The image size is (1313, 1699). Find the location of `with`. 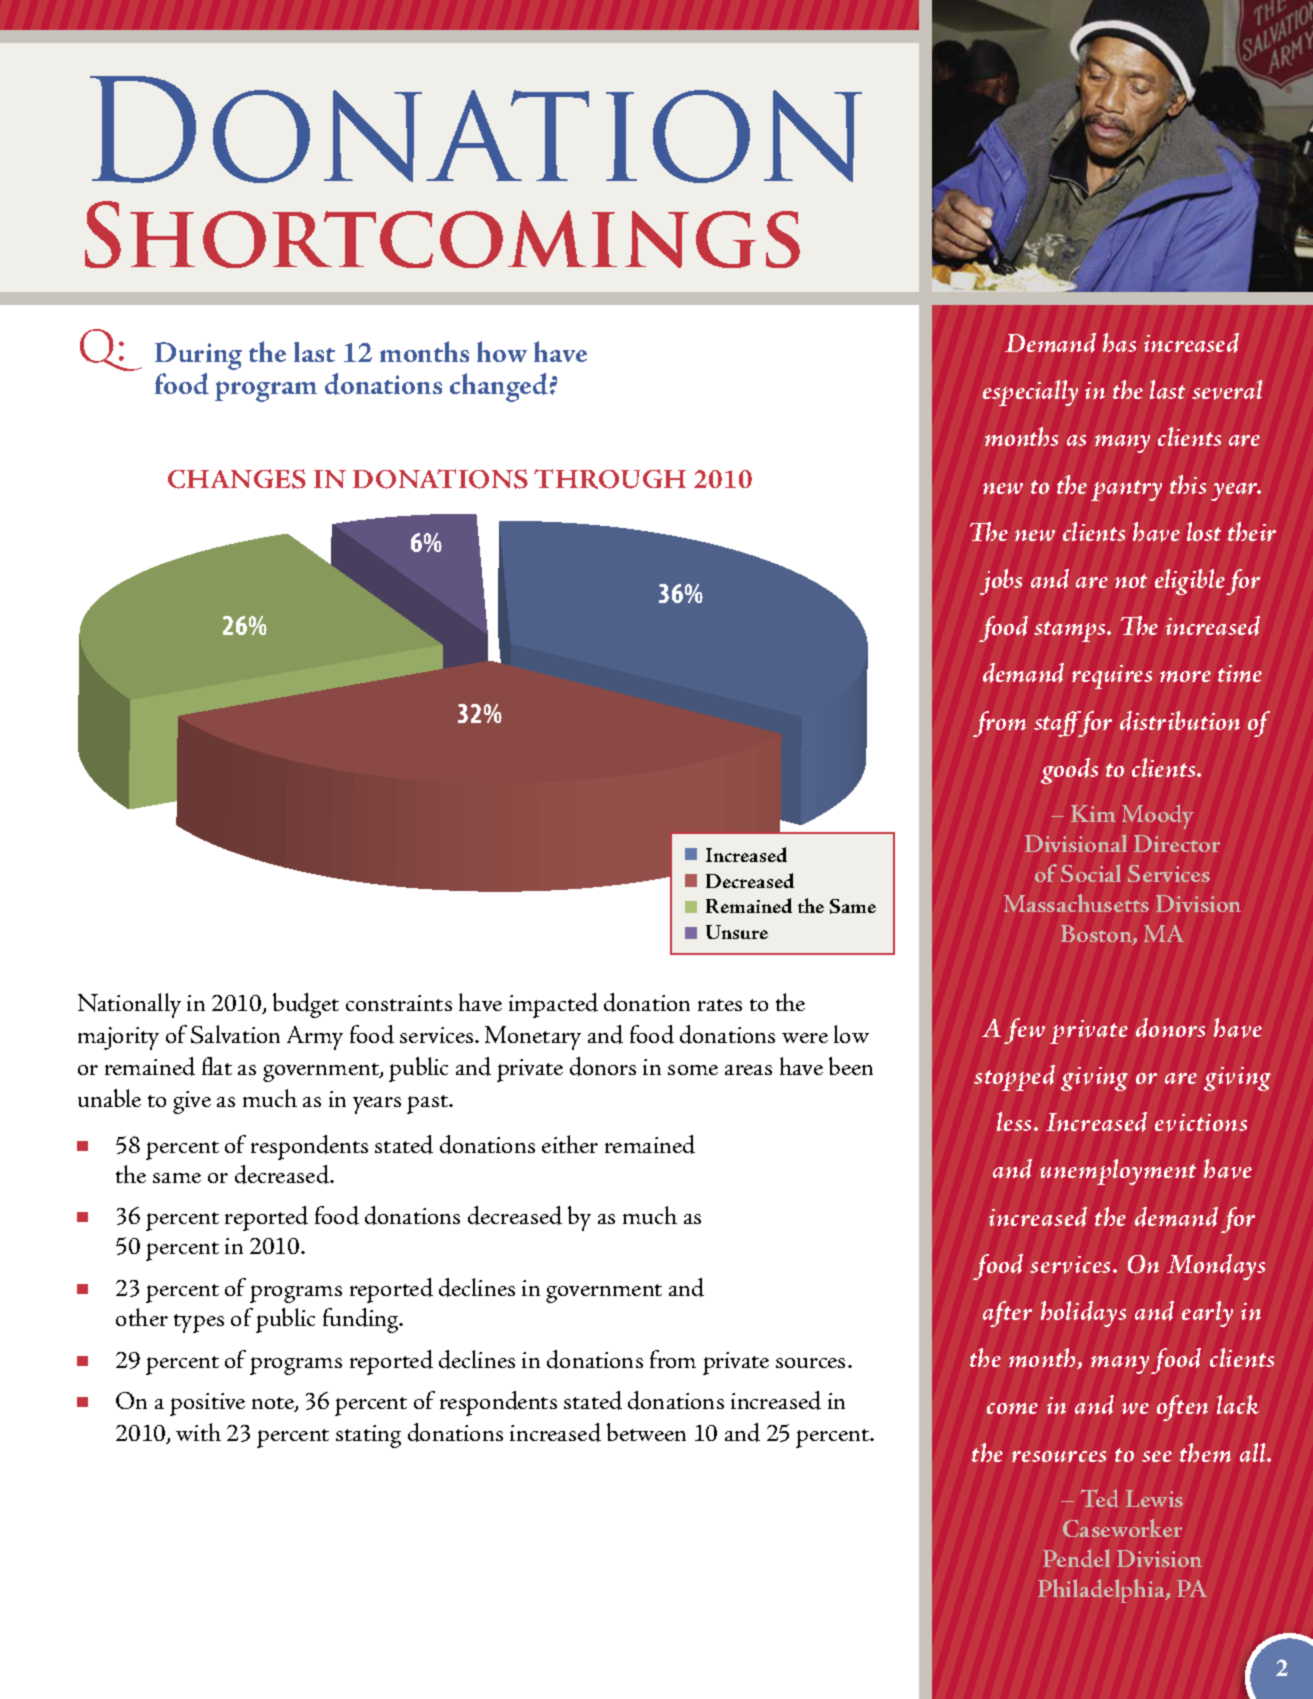

with is located at coordinates (198, 1432).
